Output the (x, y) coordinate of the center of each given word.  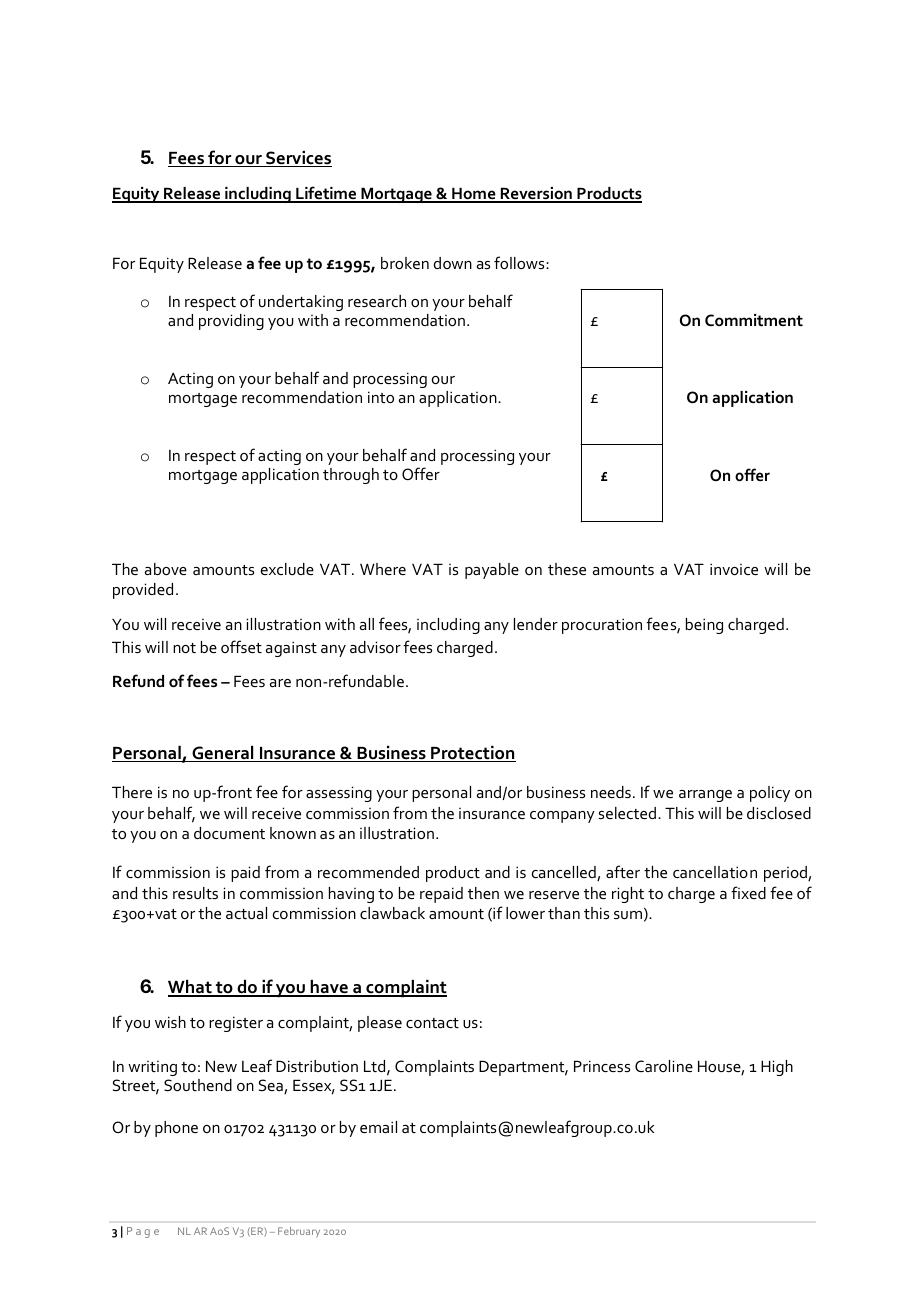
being (704, 626)
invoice (734, 569)
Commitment (754, 320)
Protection (472, 754)
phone (176, 1129)
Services (298, 159)
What (191, 988)
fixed (748, 892)
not (184, 648)
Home (474, 195)
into (381, 397)
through (351, 476)
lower (525, 913)
